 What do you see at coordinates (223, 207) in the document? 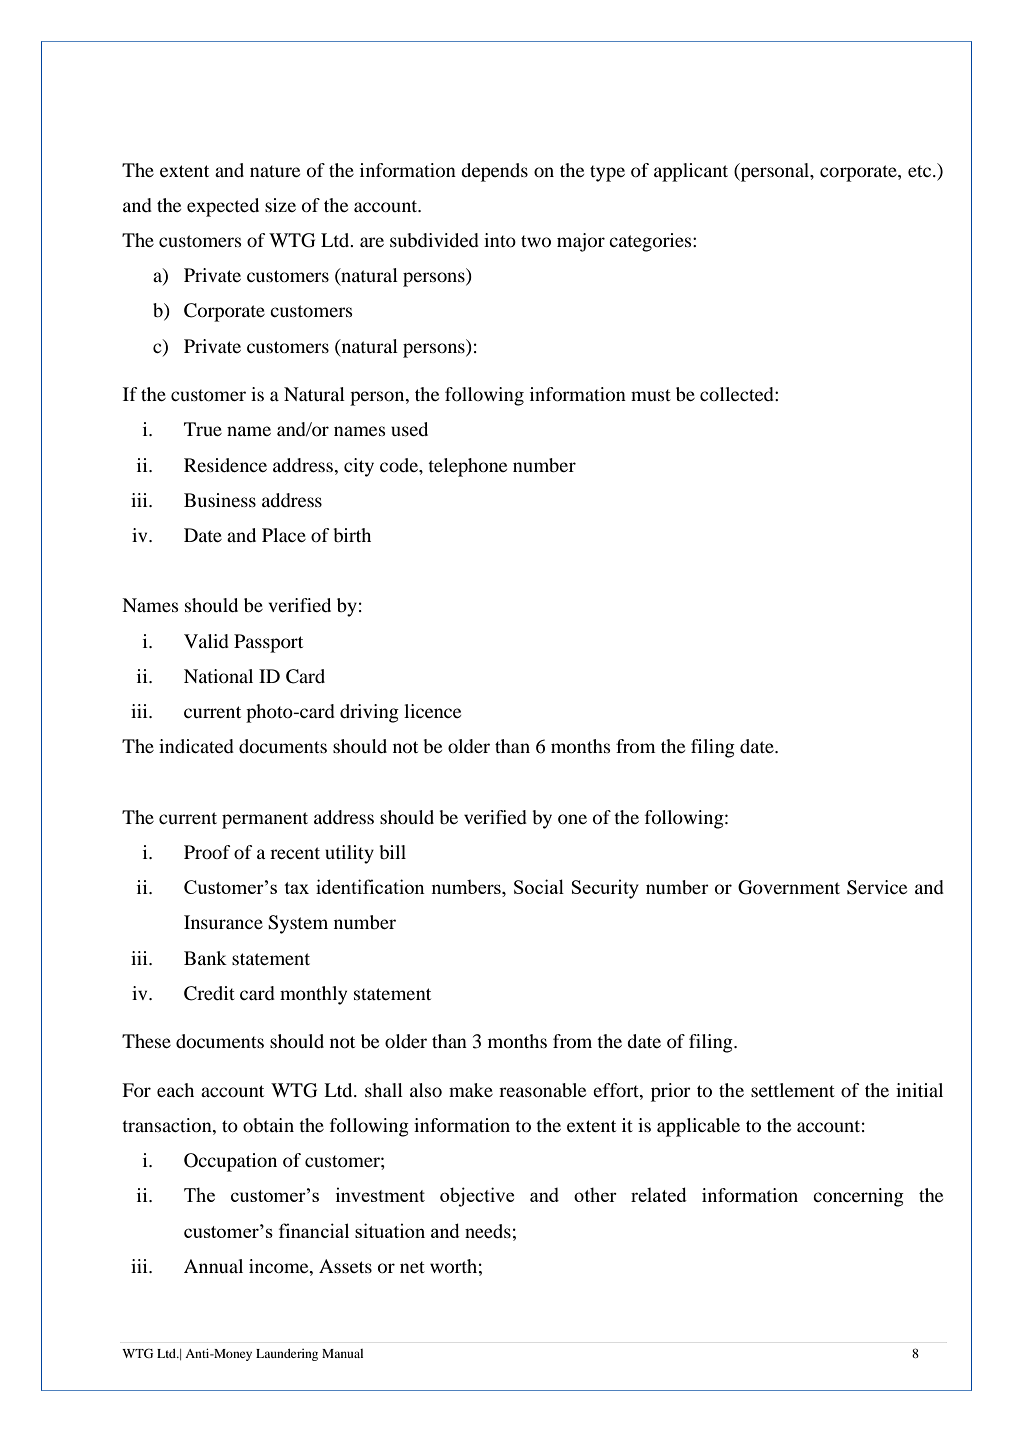
I see `expected` at bounding box center [223, 207].
